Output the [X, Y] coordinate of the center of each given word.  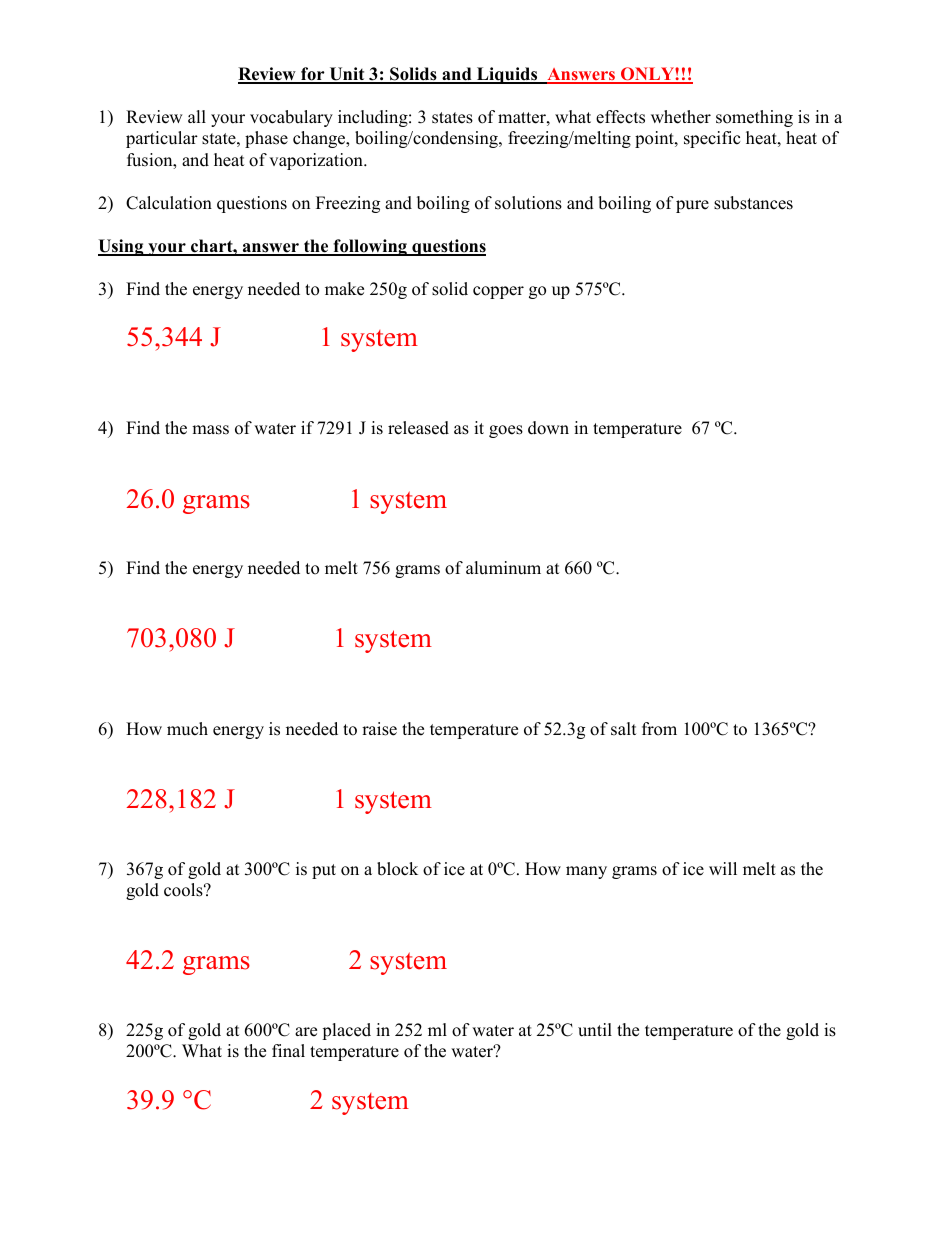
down [548, 428]
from [659, 729]
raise [379, 729]
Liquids [507, 75]
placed [346, 1031]
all [197, 116]
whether [681, 117]
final [288, 1050]
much [187, 729]
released [418, 428]
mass [210, 430]
